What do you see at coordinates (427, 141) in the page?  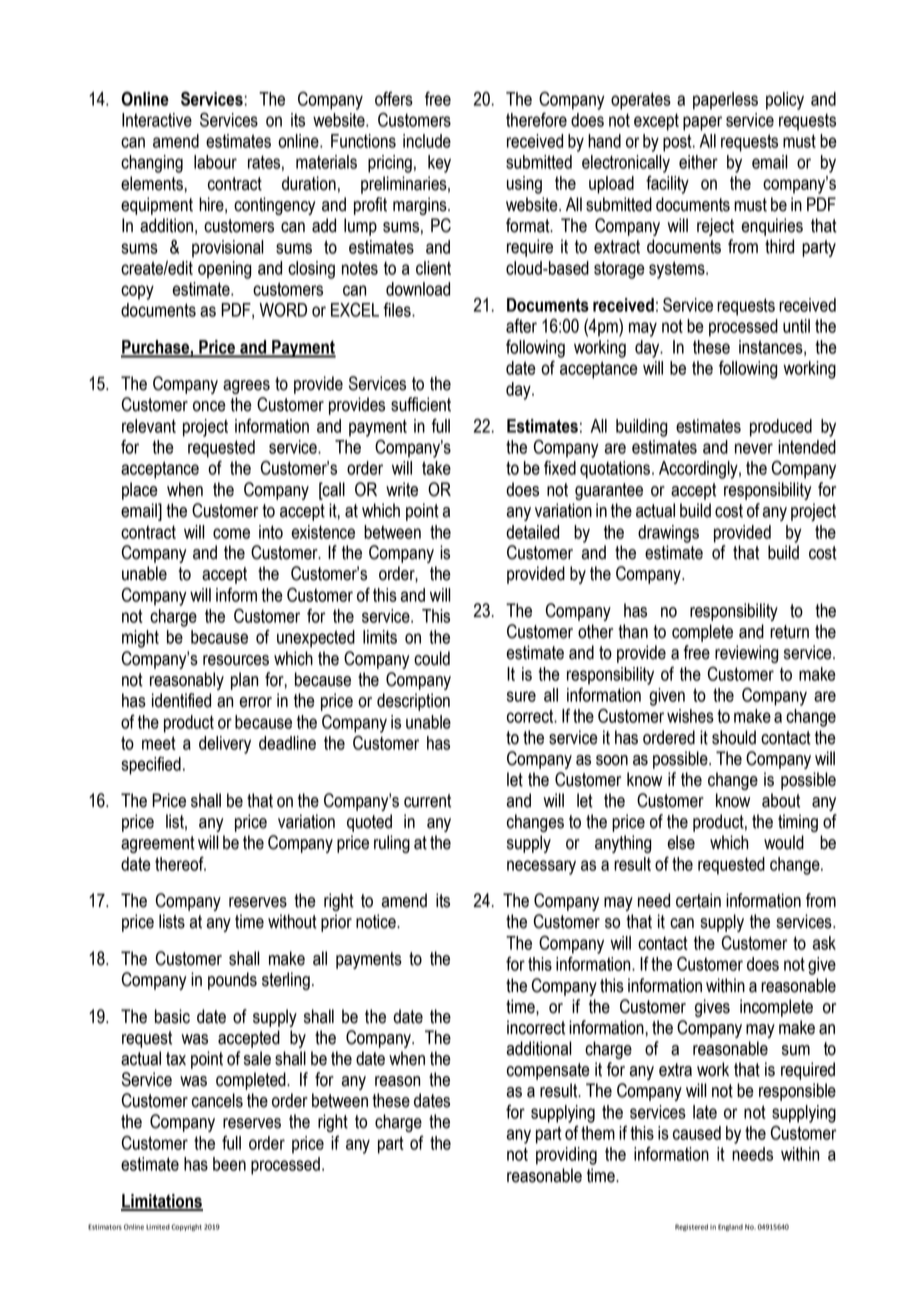 I see `include` at bounding box center [427, 141].
